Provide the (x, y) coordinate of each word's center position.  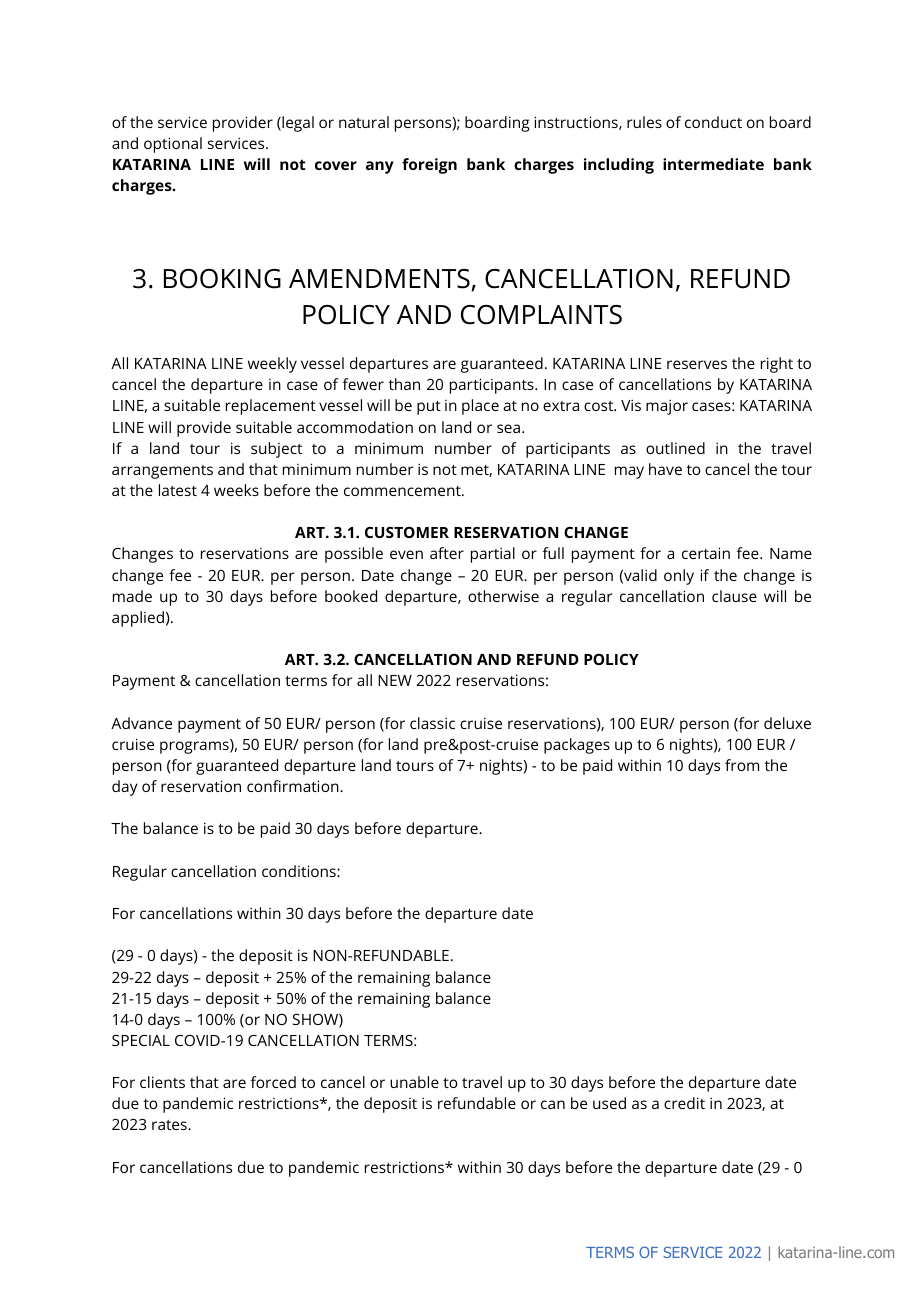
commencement (403, 491)
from (742, 765)
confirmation (294, 786)
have (665, 469)
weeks (236, 490)
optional (173, 145)
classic (432, 723)
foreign (429, 166)
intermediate (713, 164)
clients (162, 1082)
